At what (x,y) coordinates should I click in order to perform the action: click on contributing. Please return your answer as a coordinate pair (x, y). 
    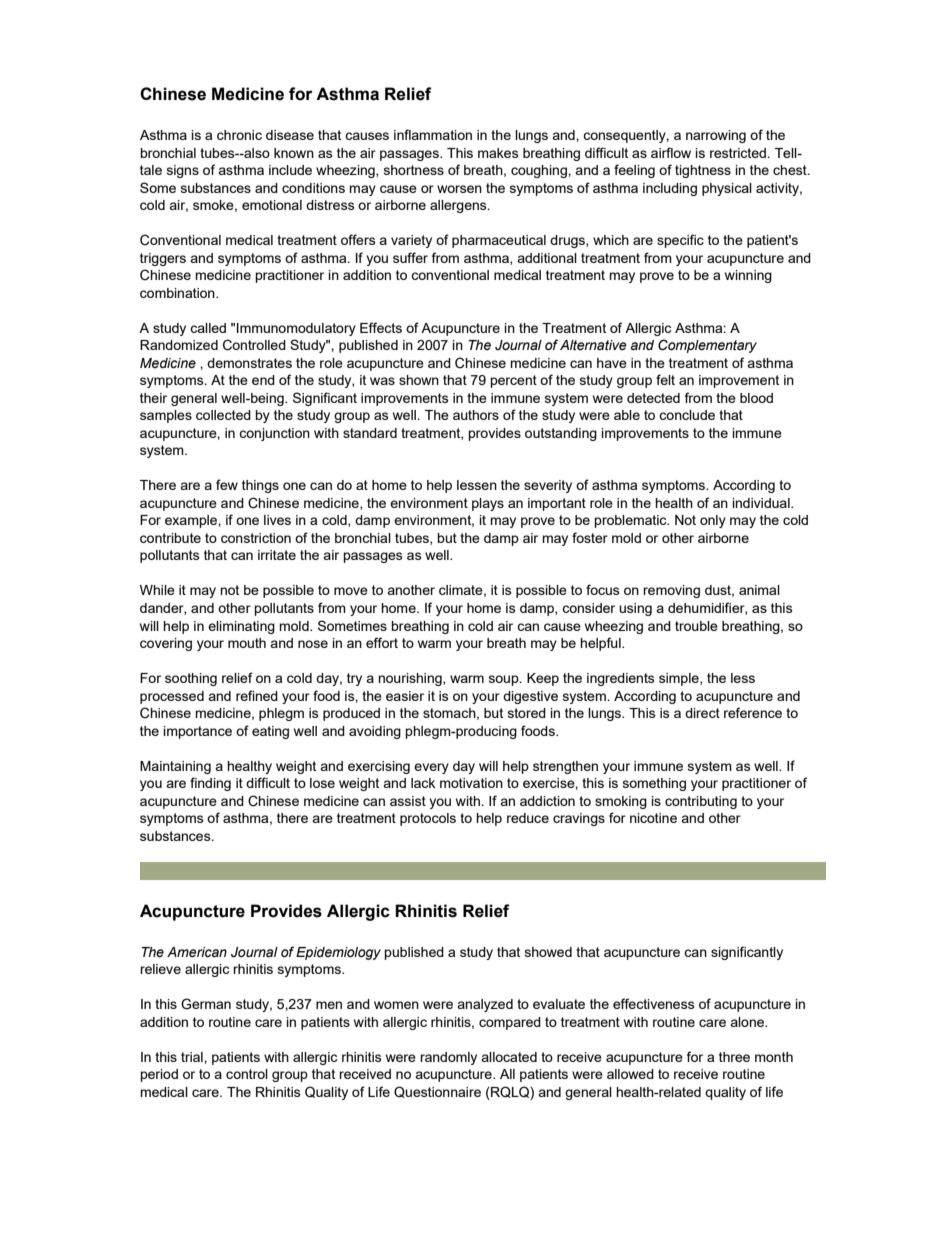
    Looking at the image, I should click on (701, 802).
